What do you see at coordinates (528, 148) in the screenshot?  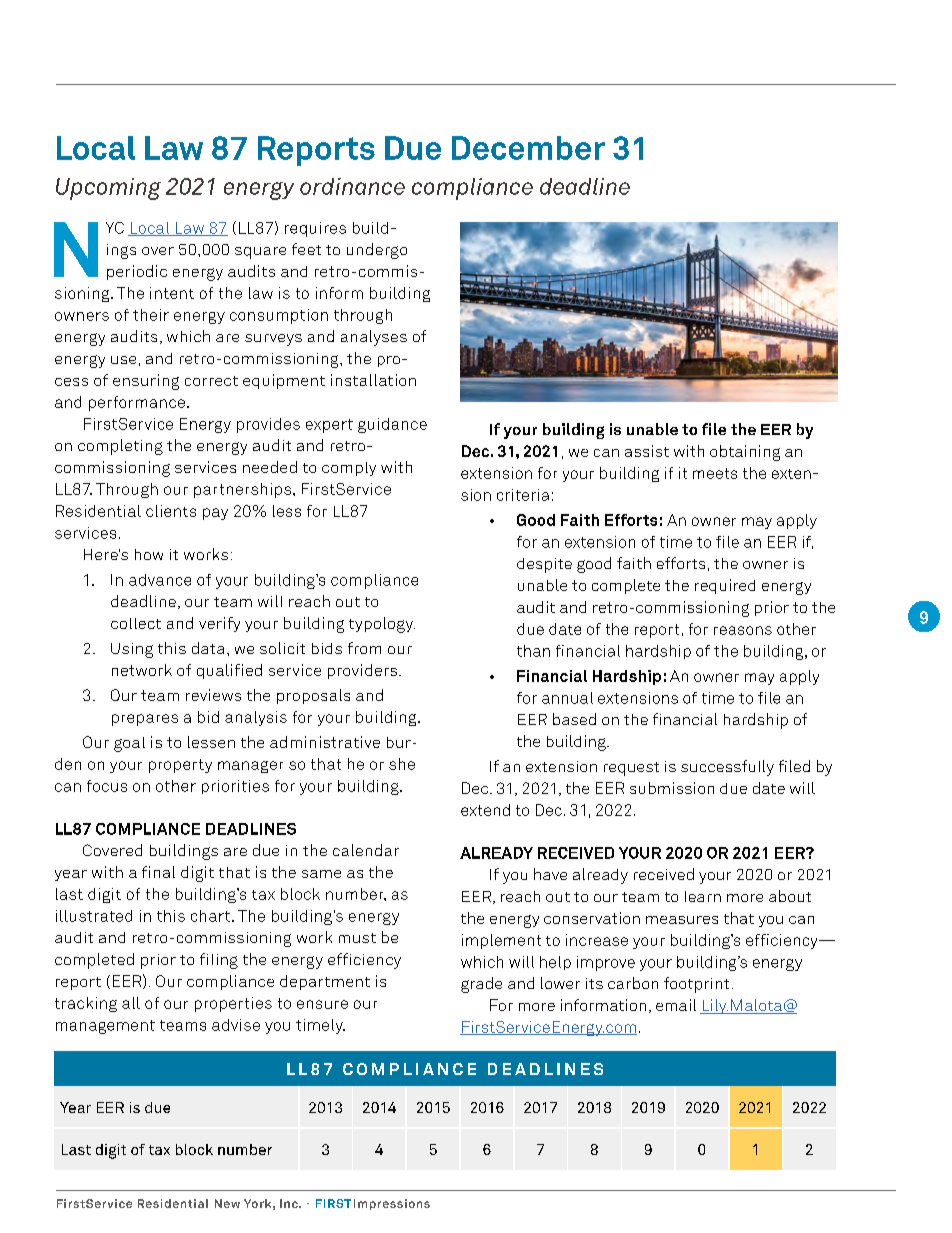 I see `December` at bounding box center [528, 148].
